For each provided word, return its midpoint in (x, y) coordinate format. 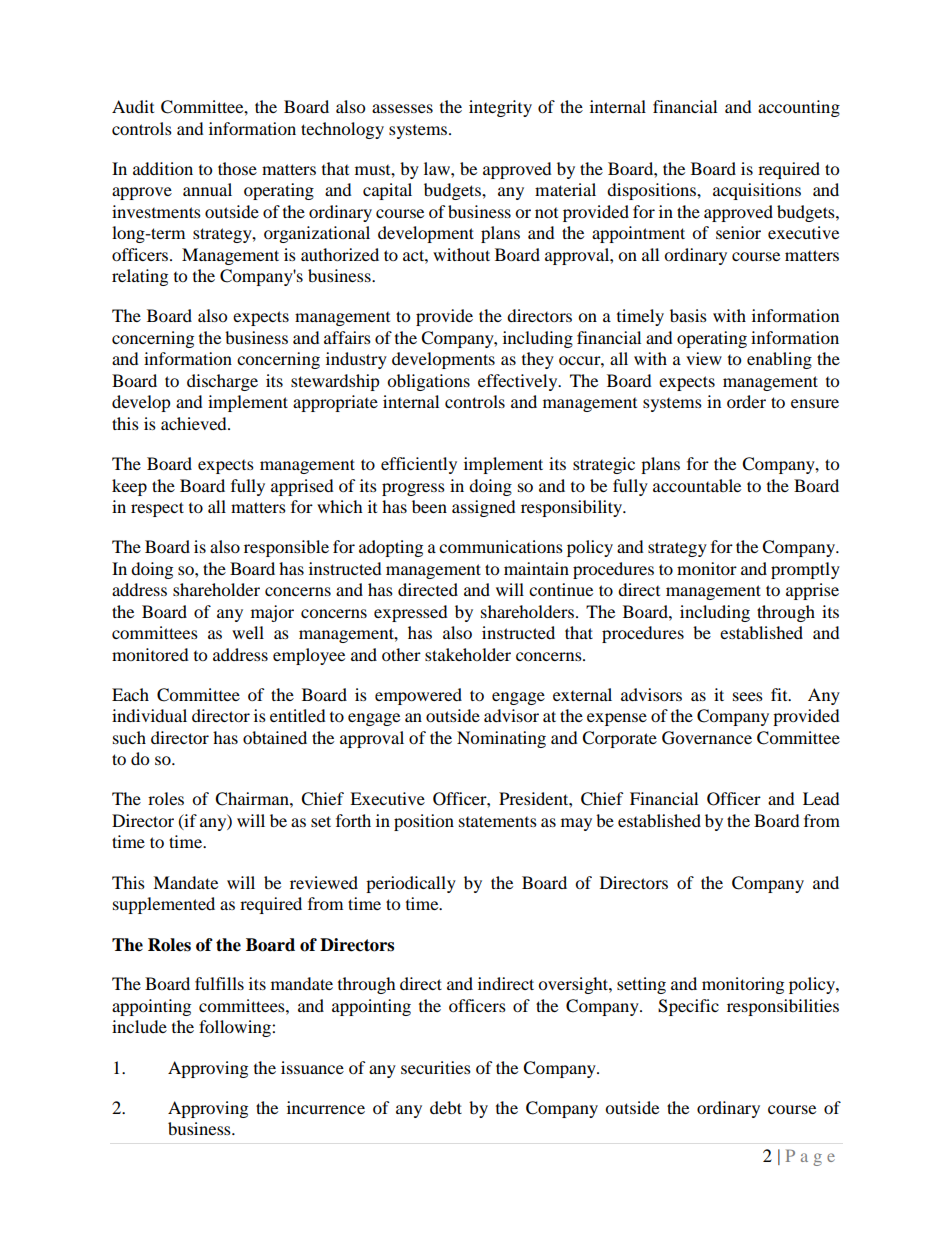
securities (436, 1067)
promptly (805, 570)
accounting (799, 108)
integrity (500, 108)
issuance (312, 1067)
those (237, 168)
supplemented (164, 905)
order (746, 401)
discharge (222, 382)
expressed (411, 613)
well (248, 632)
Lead (821, 798)
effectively (519, 382)
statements (498, 821)
